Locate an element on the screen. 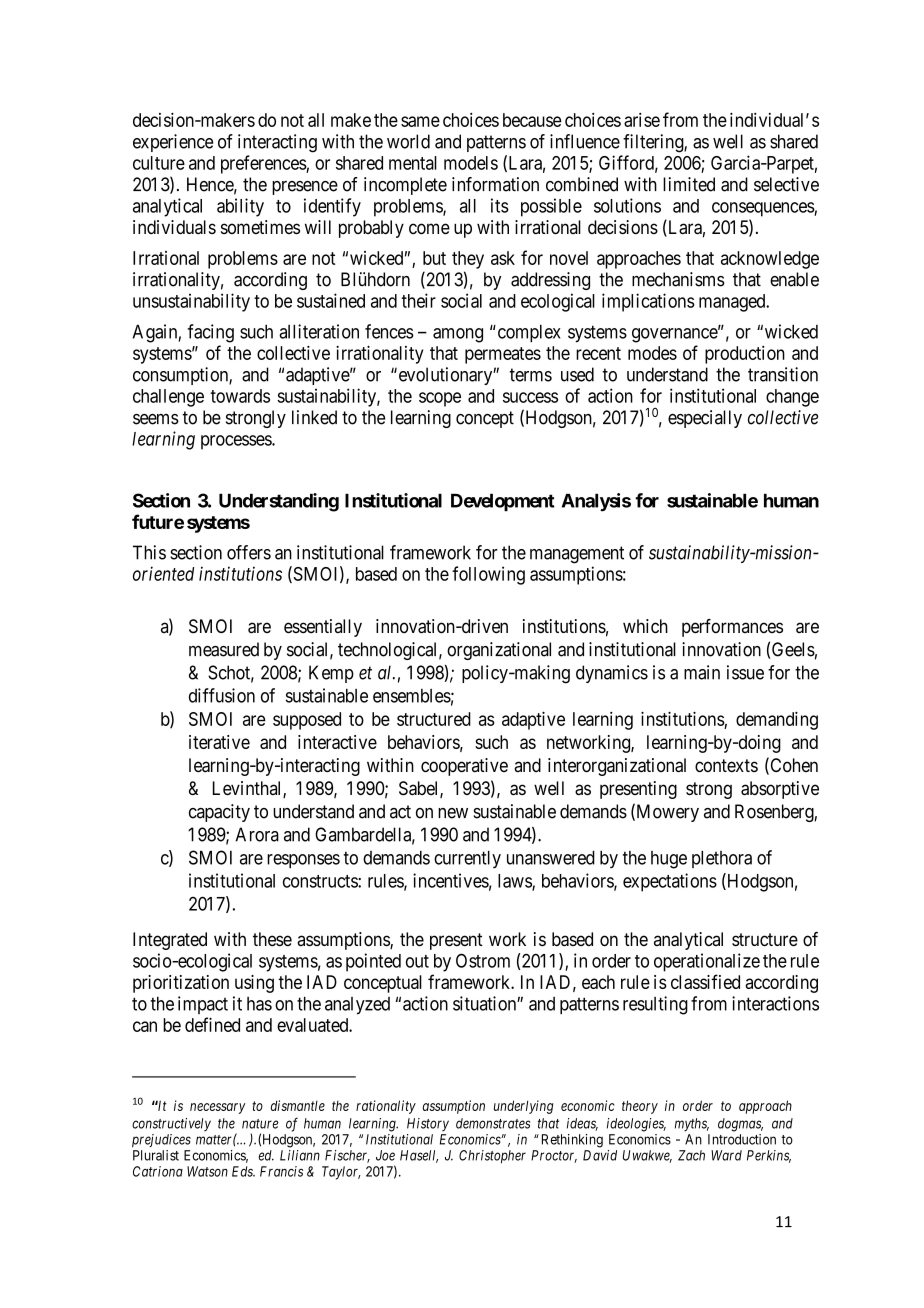  preferences is located at coordinates (264, 164).
